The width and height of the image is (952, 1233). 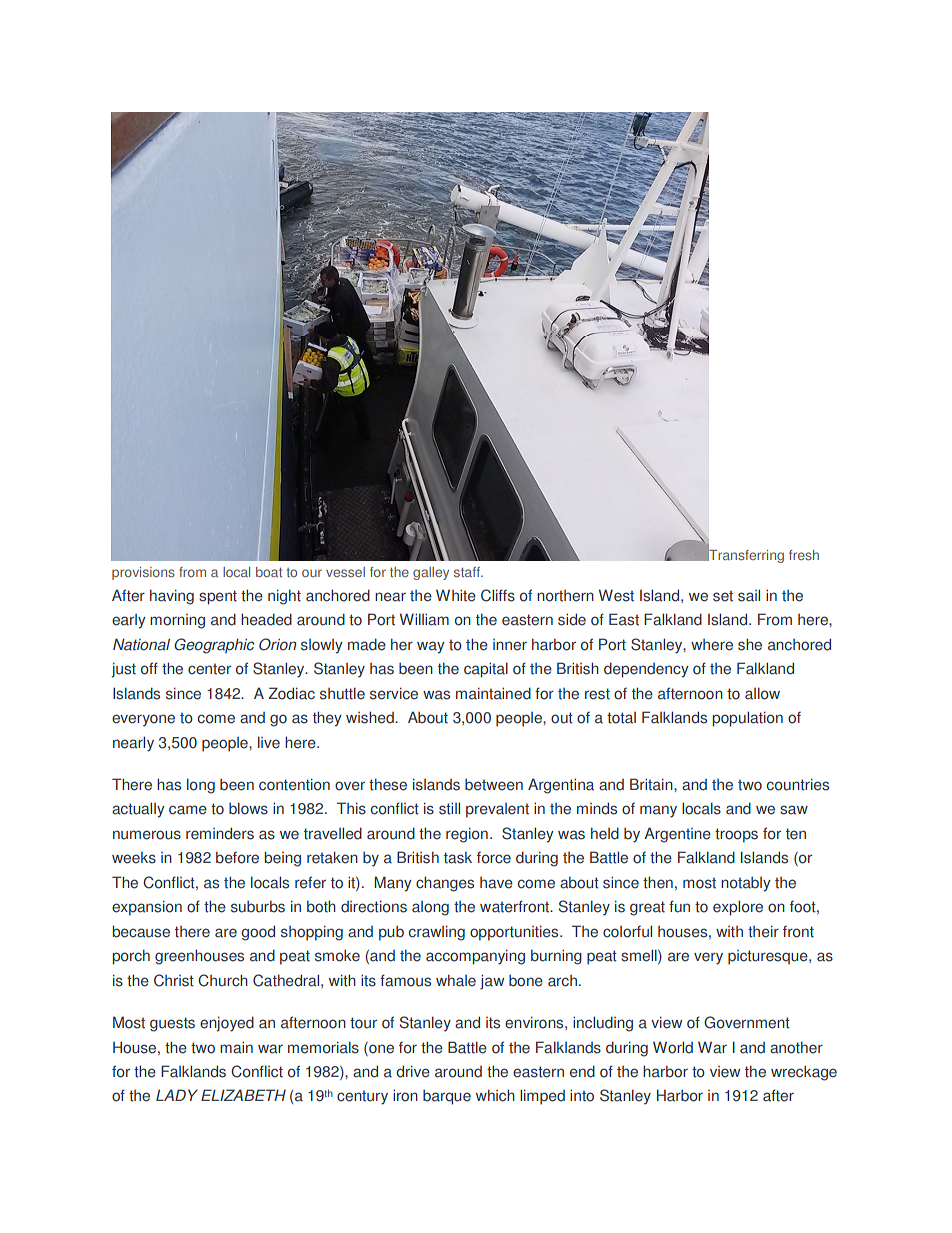 What do you see at coordinates (467, 835) in the image?
I see `region` at bounding box center [467, 835].
